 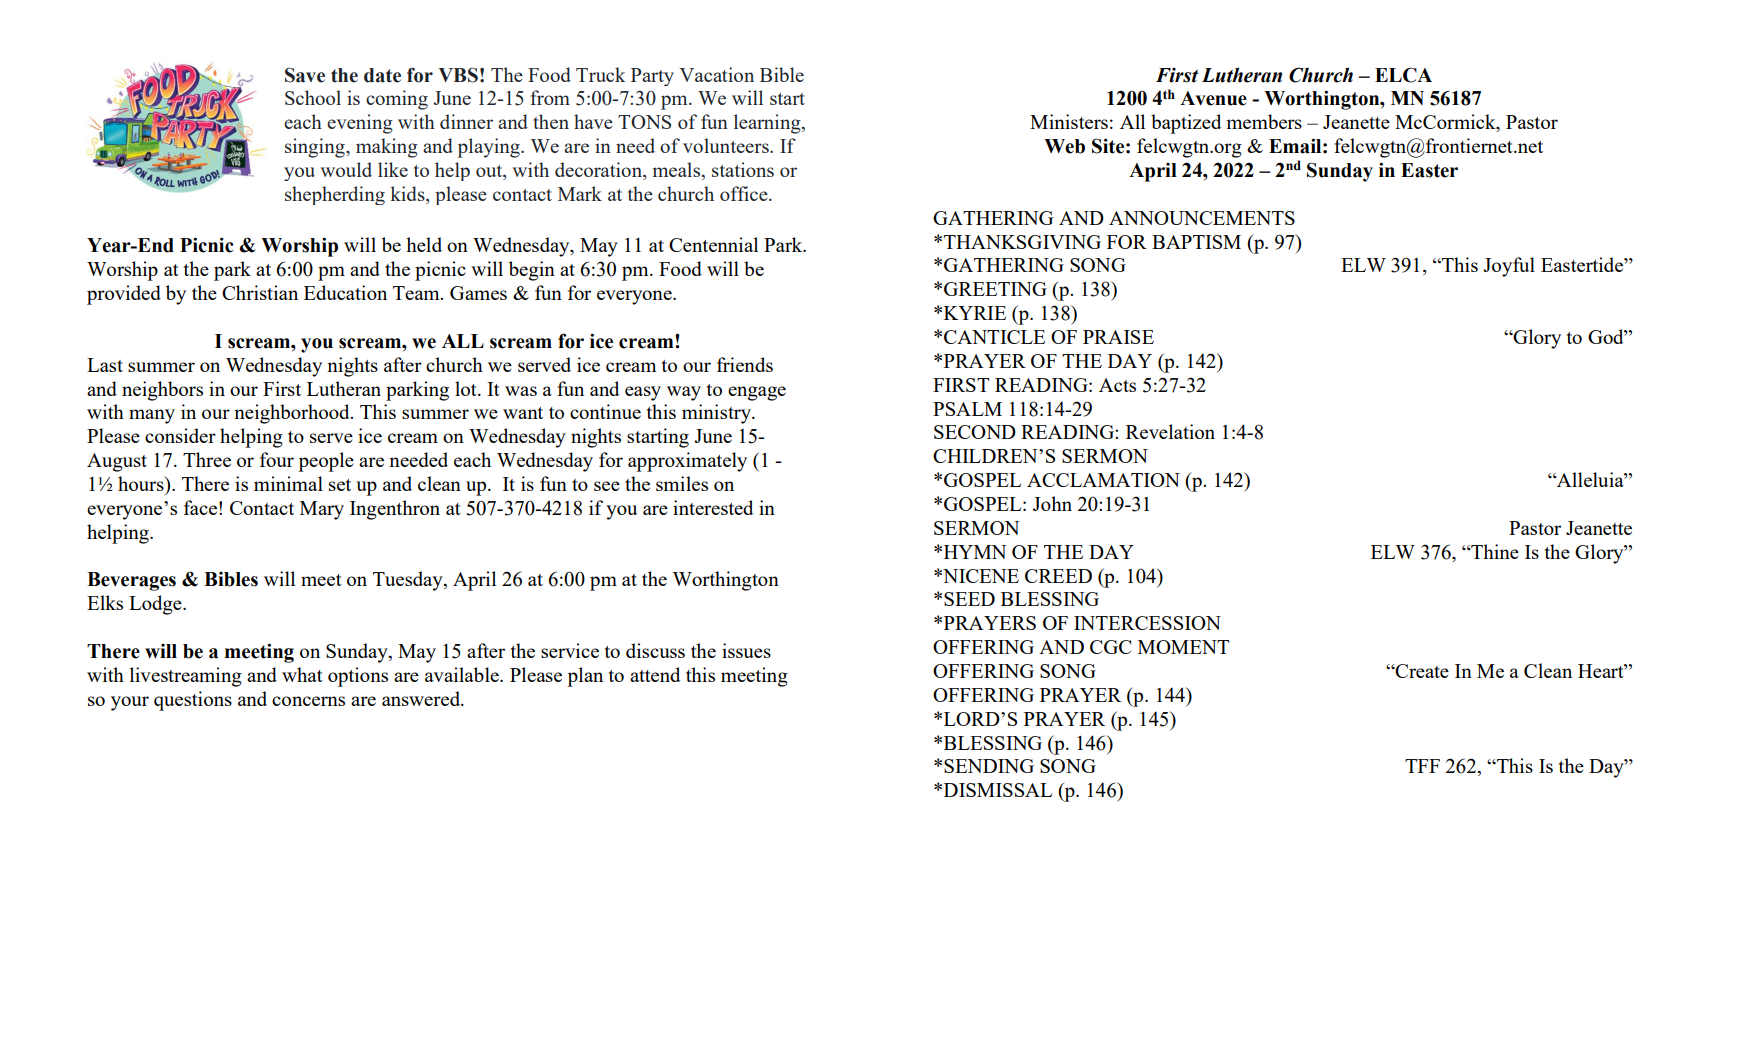 I want to click on SENDING, so click(x=989, y=766).
